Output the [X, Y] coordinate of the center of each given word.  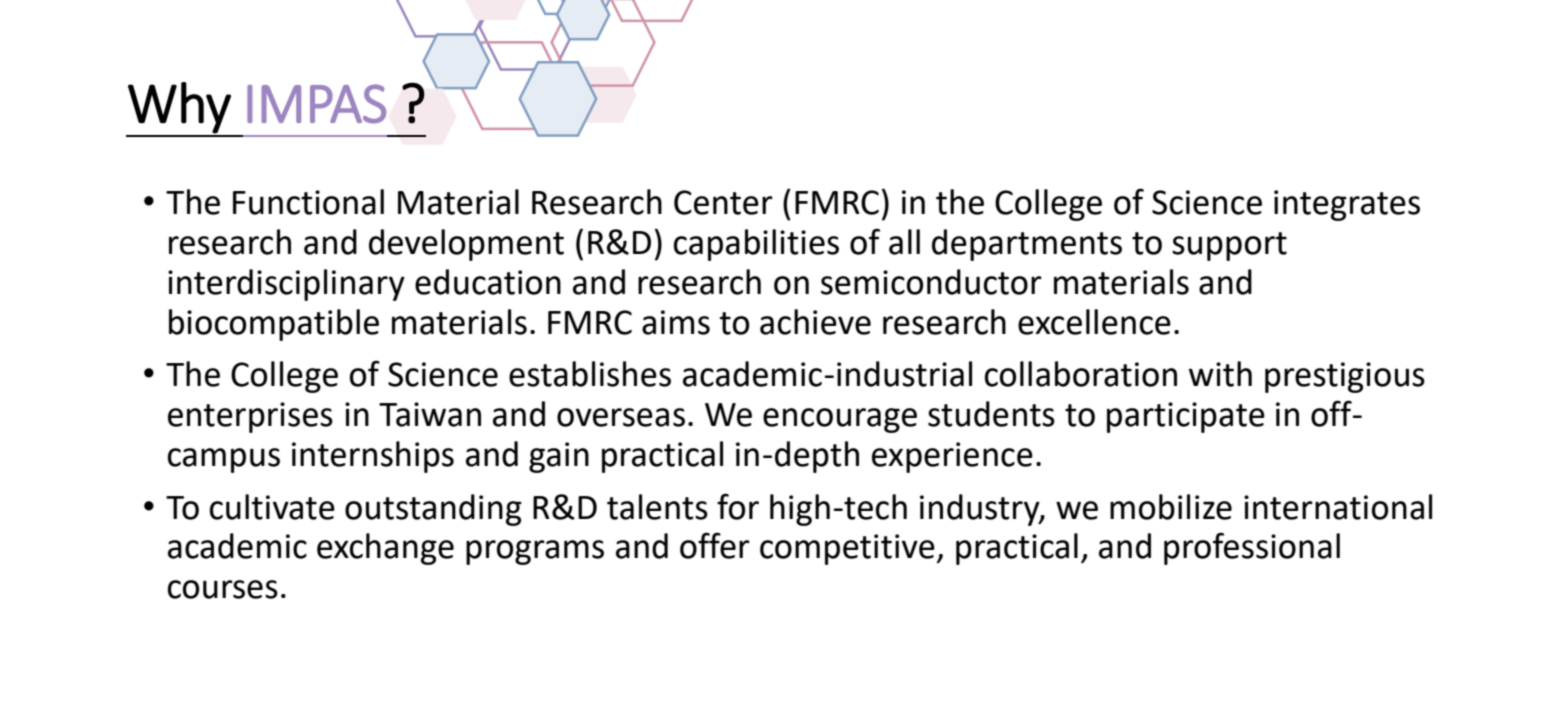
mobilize [1171, 507]
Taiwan [430, 414]
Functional [308, 202]
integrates [1347, 205]
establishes [590, 374]
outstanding [433, 510]
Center [723, 202]
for [738, 506]
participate [1186, 417]
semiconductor [931, 282]
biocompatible [274, 325]
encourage [840, 420]
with [1220, 374]
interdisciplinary [286, 285]
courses [223, 589]
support [1229, 246]
